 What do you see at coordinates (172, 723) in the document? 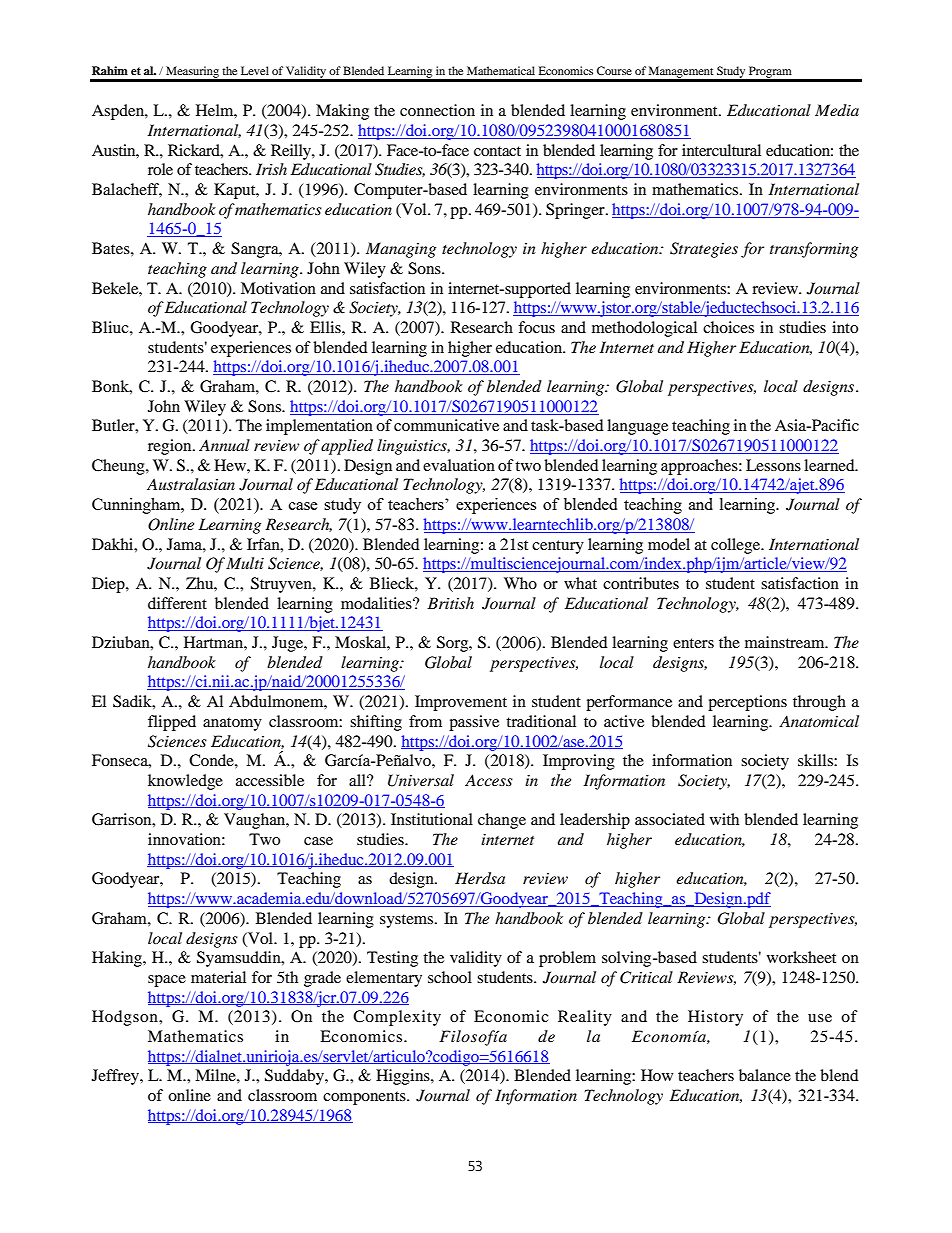
I see `flipped` at bounding box center [172, 723].
